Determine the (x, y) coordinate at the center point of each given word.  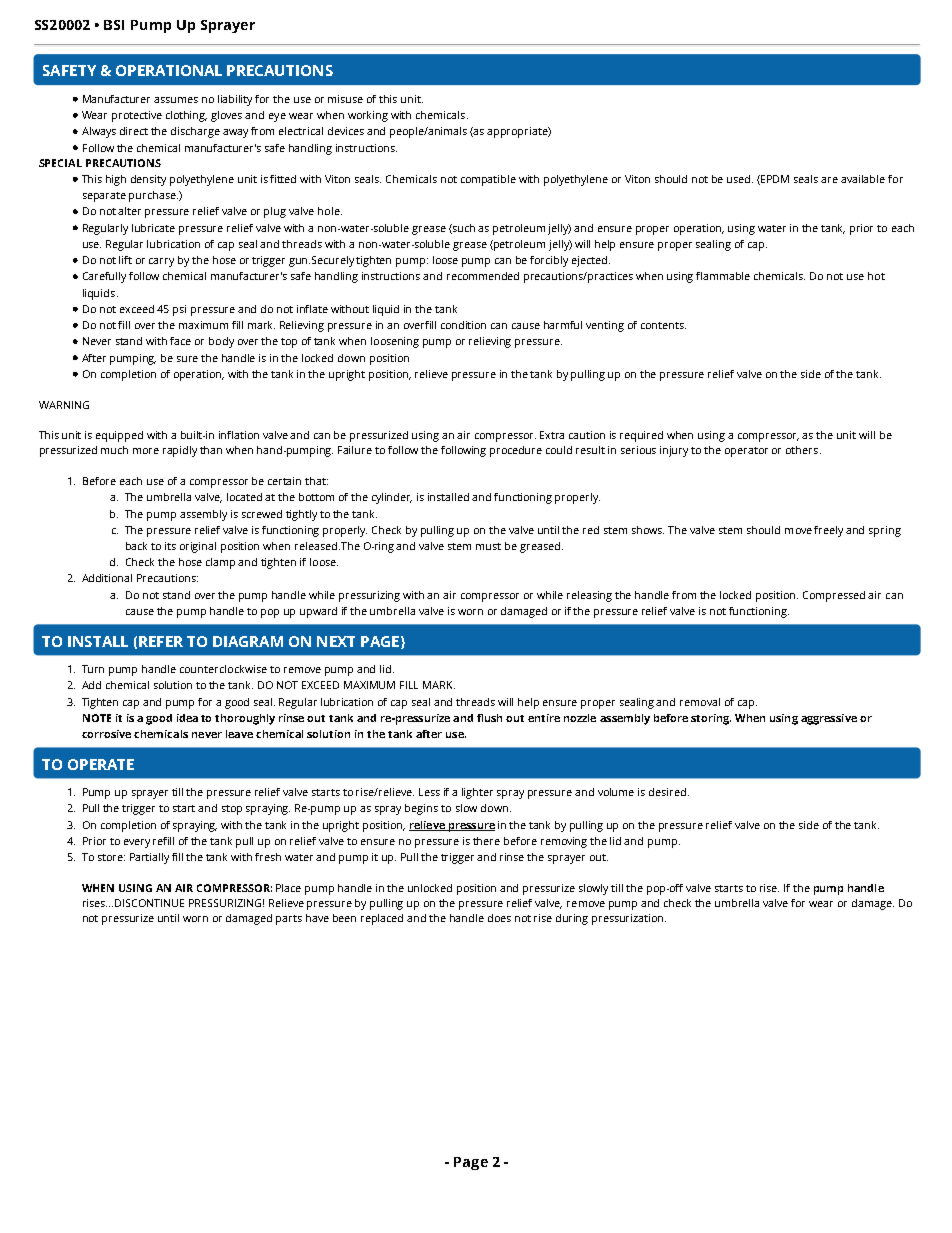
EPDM (775, 179)
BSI (114, 25)
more (146, 451)
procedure (516, 451)
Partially (149, 858)
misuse (345, 99)
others (803, 450)
